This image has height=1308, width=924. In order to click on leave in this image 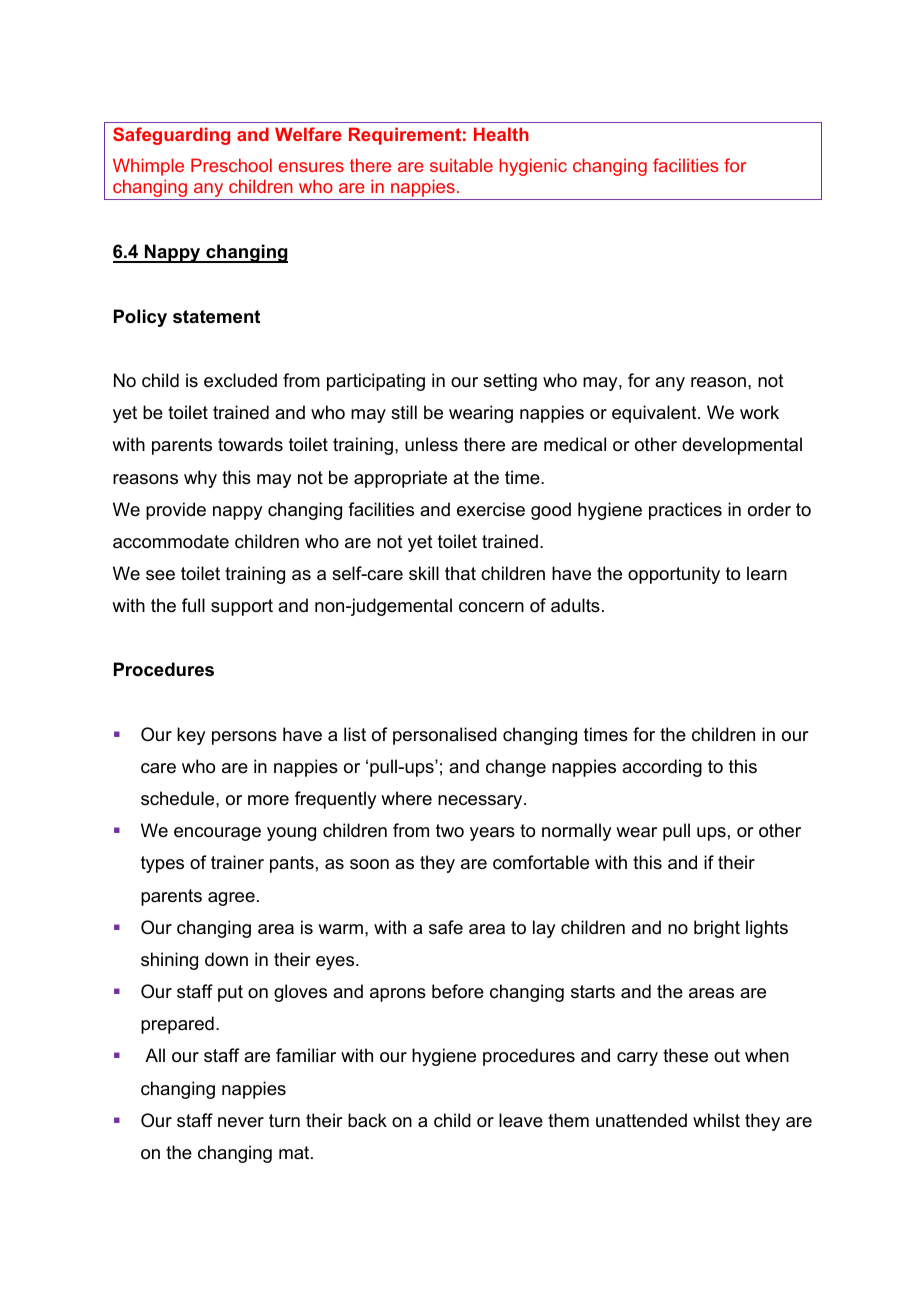, I will do `click(521, 1120)`.
